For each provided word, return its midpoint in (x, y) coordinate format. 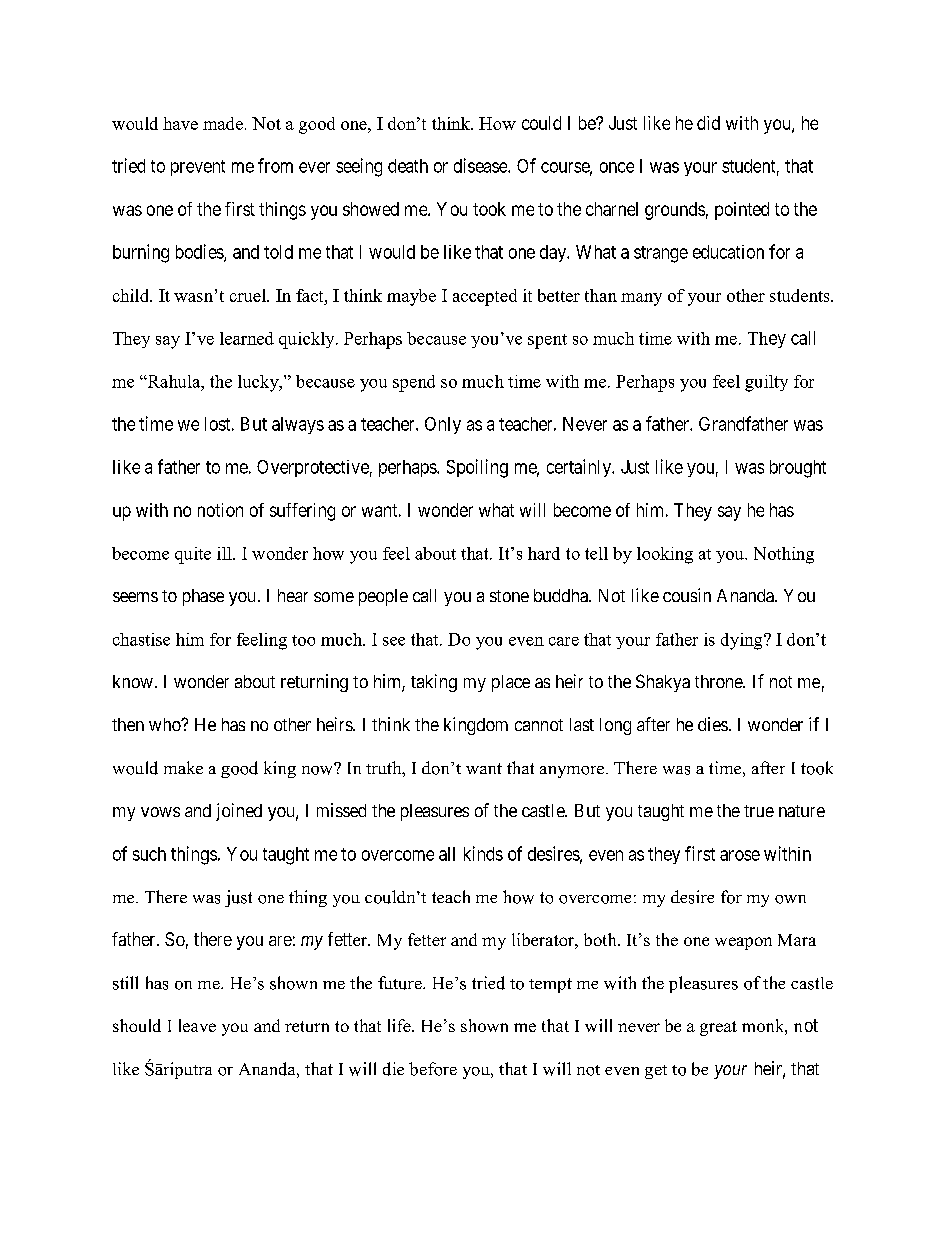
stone (509, 596)
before (433, 1069)
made (223, 123)
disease (481, 165)
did (708, 123)
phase (203, 597)
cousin (687, 595)
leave (197, 1025)
